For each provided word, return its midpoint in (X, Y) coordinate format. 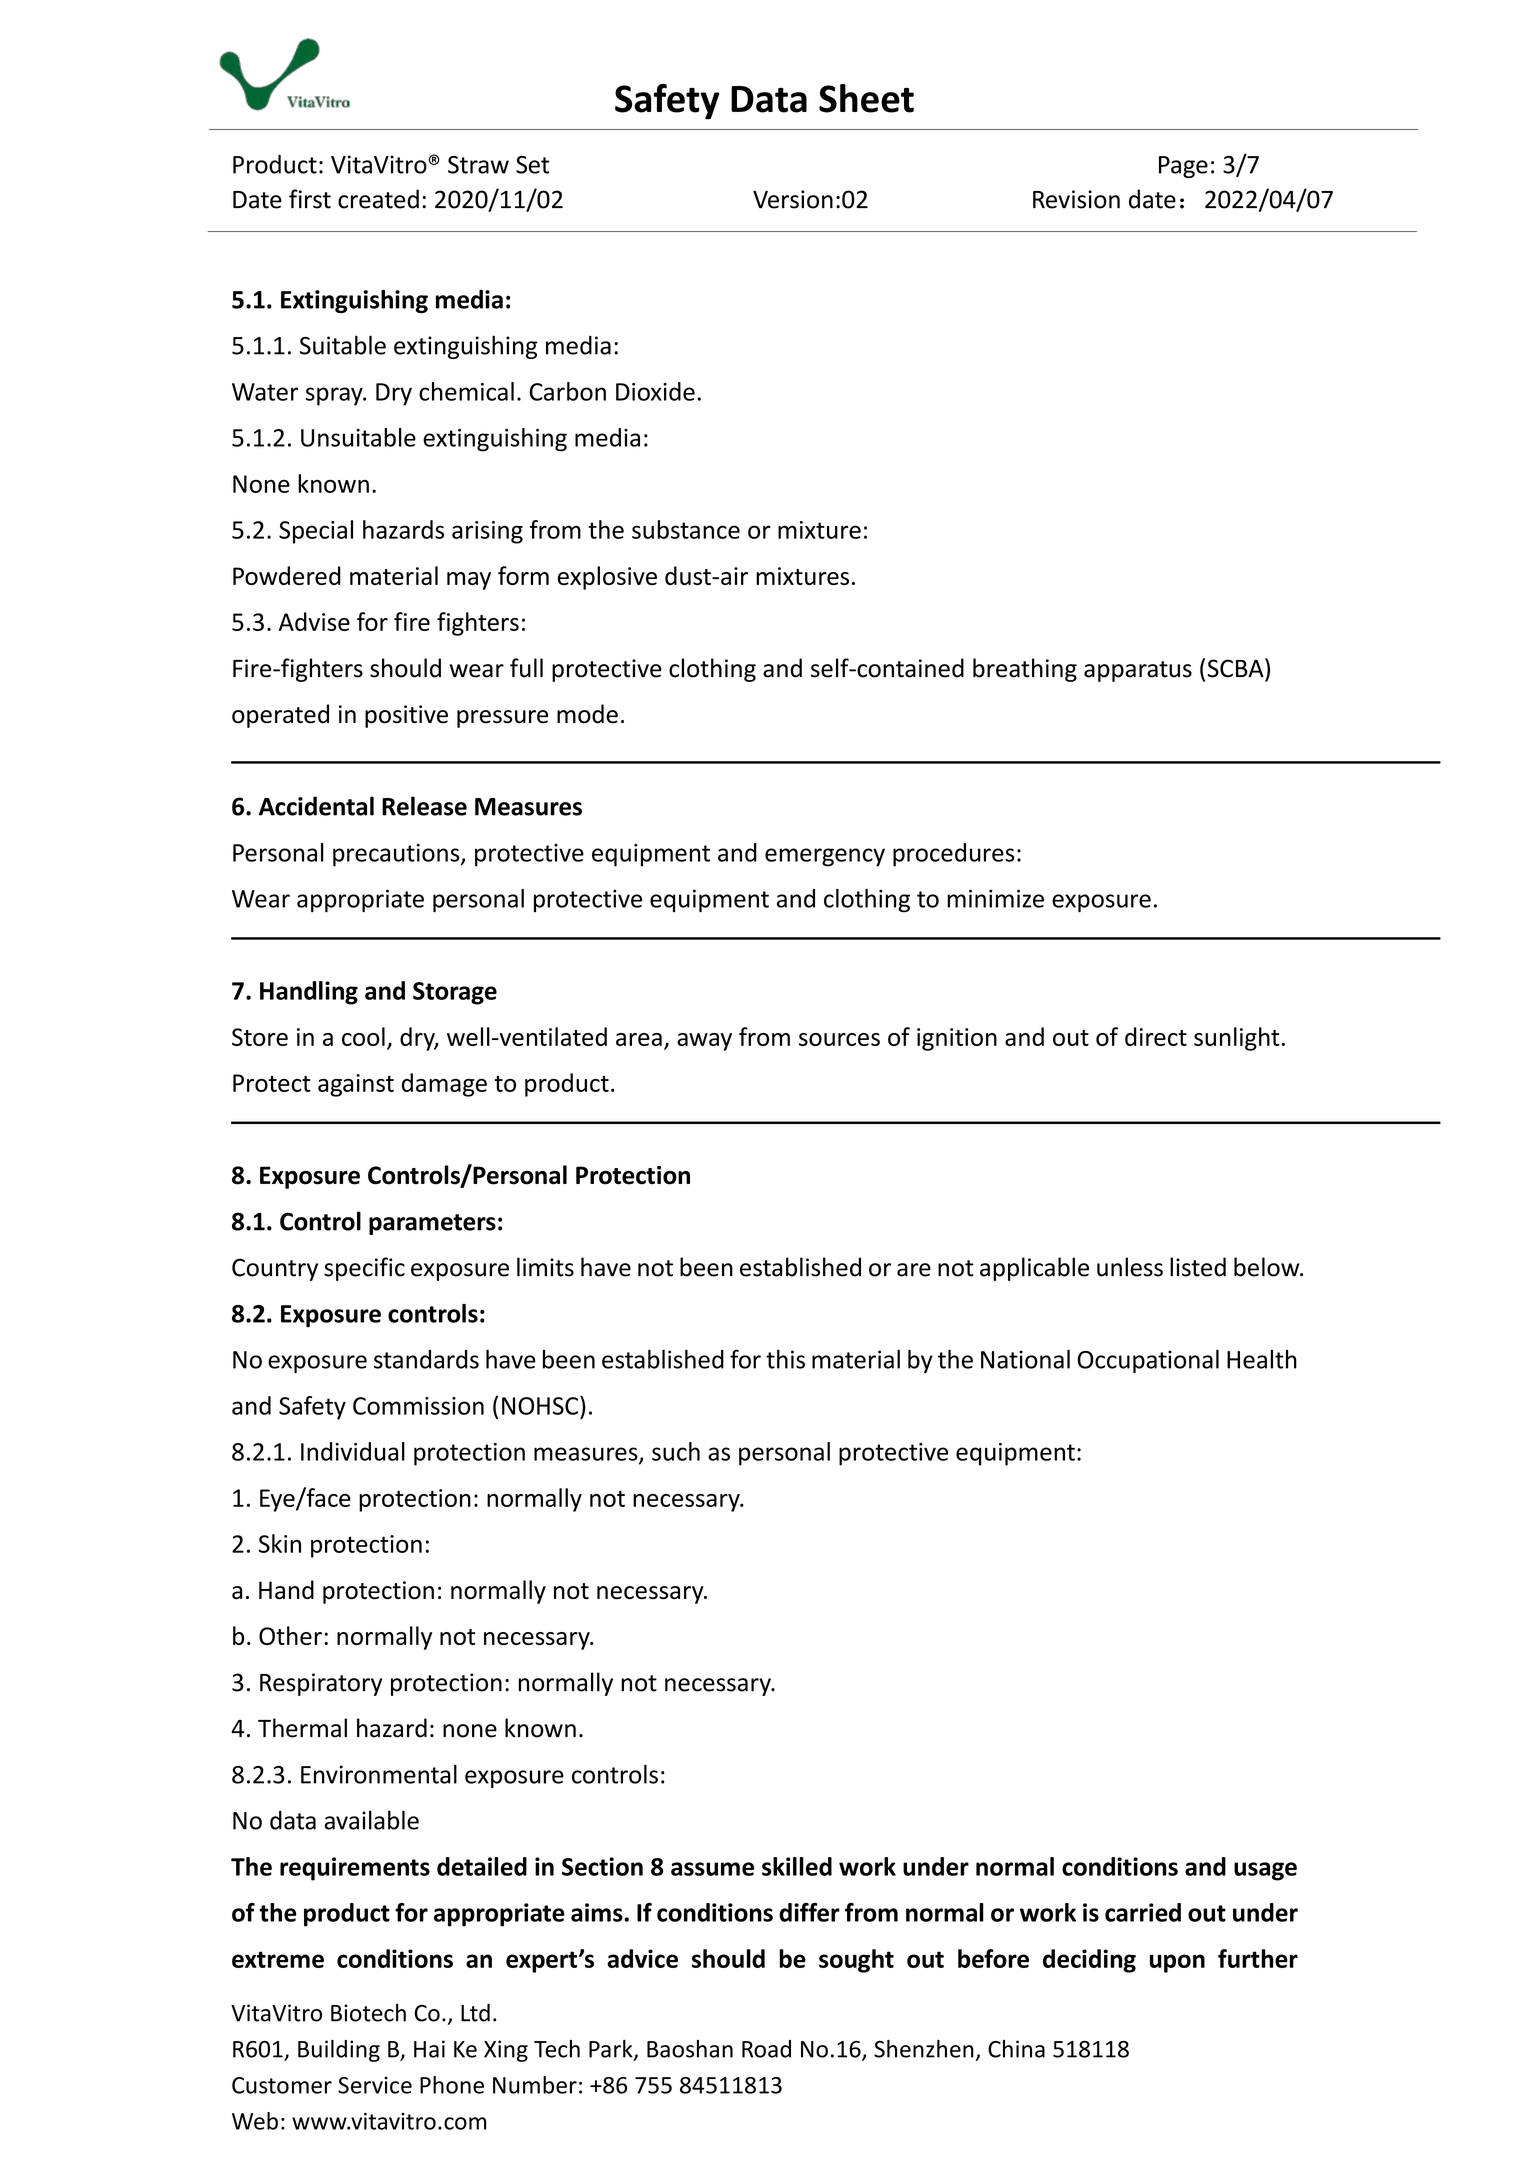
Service (375, 2085)
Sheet (866, 98)
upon (1177, 1963)
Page (1183, 167)
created (378, 199)
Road (766, 2049)
